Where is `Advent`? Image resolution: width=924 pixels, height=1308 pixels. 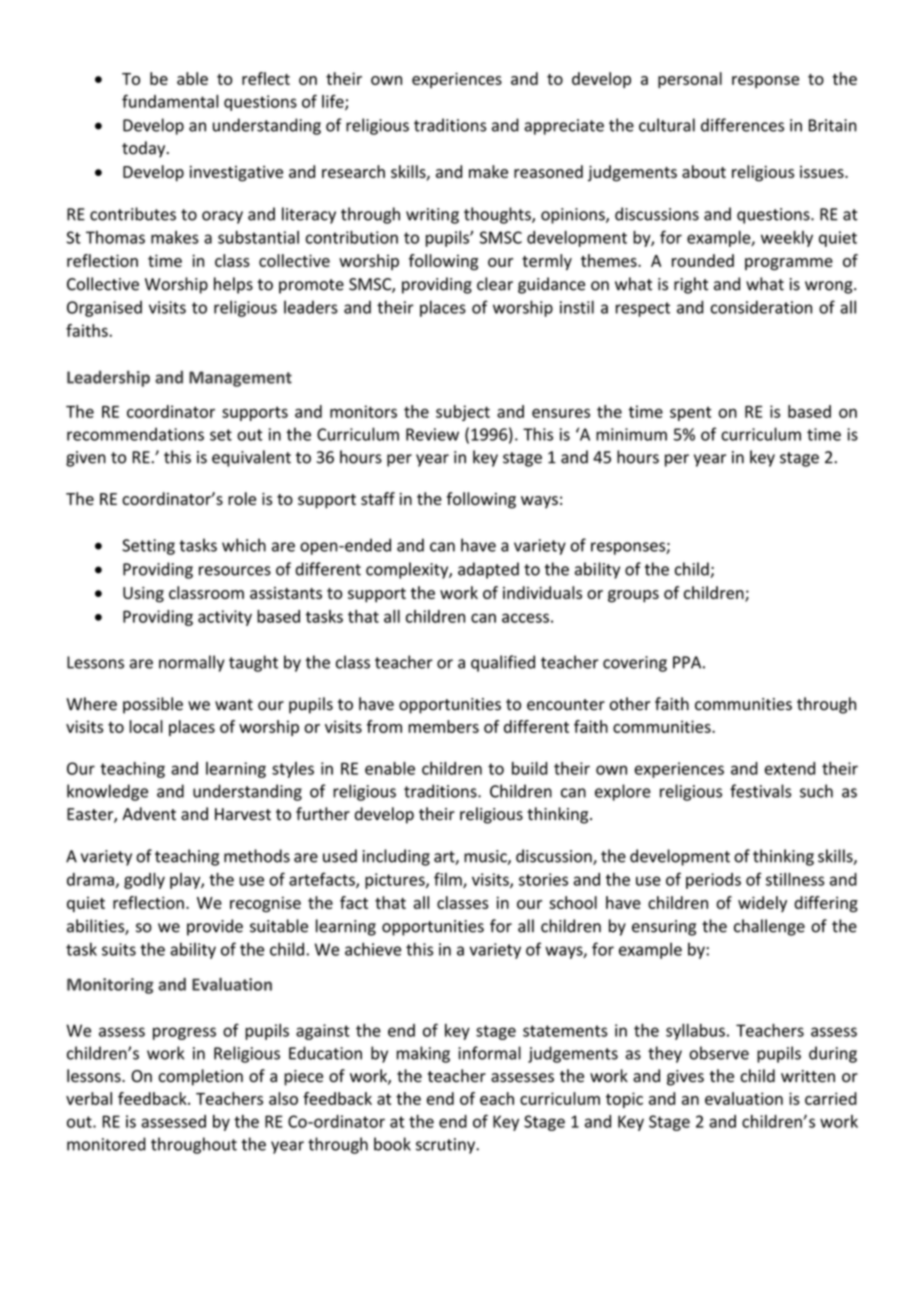
Advent is located at coordinates (149, 814).
